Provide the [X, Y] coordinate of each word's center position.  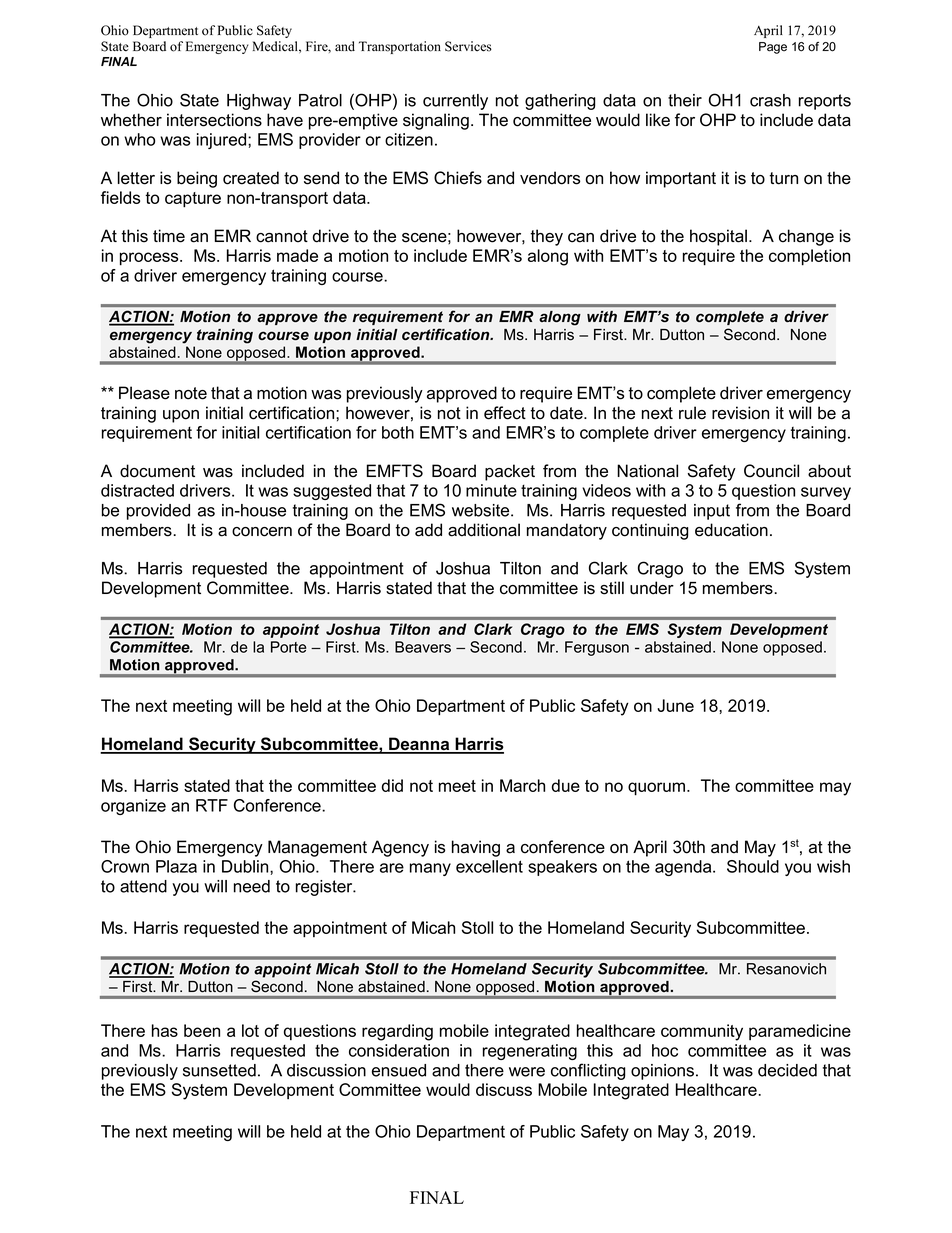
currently [455, 102]
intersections [214, 120]
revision [740, 413]
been [202, 1030]
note [191, 393]
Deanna [419, 745]
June [676, 705]
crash [770, 100]
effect [505, 413]
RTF [212, 805]
